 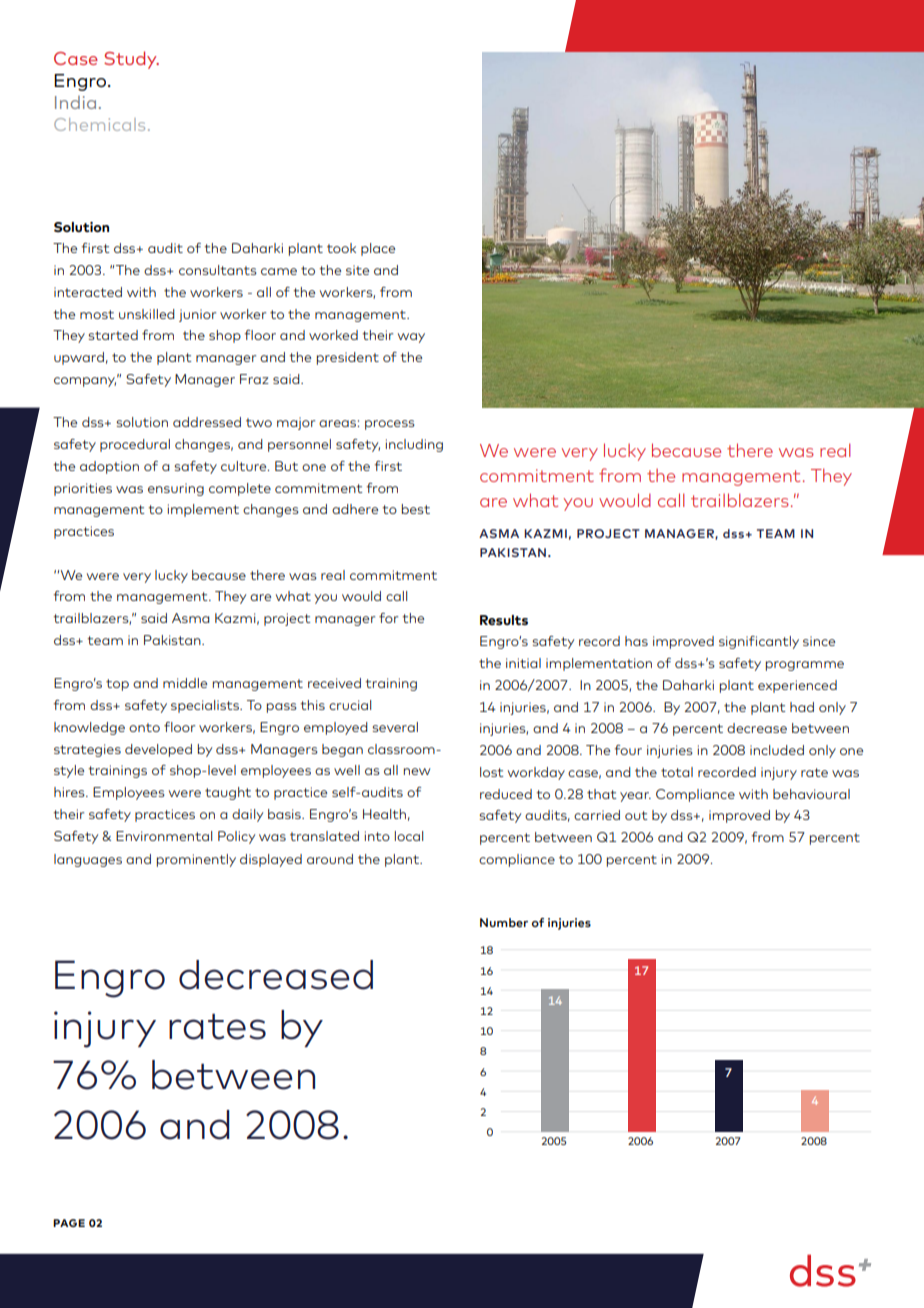 What do you see at coordinates (147, 314) in the screenshot?
I see `unskilled` at bounding box center [147, 314].
